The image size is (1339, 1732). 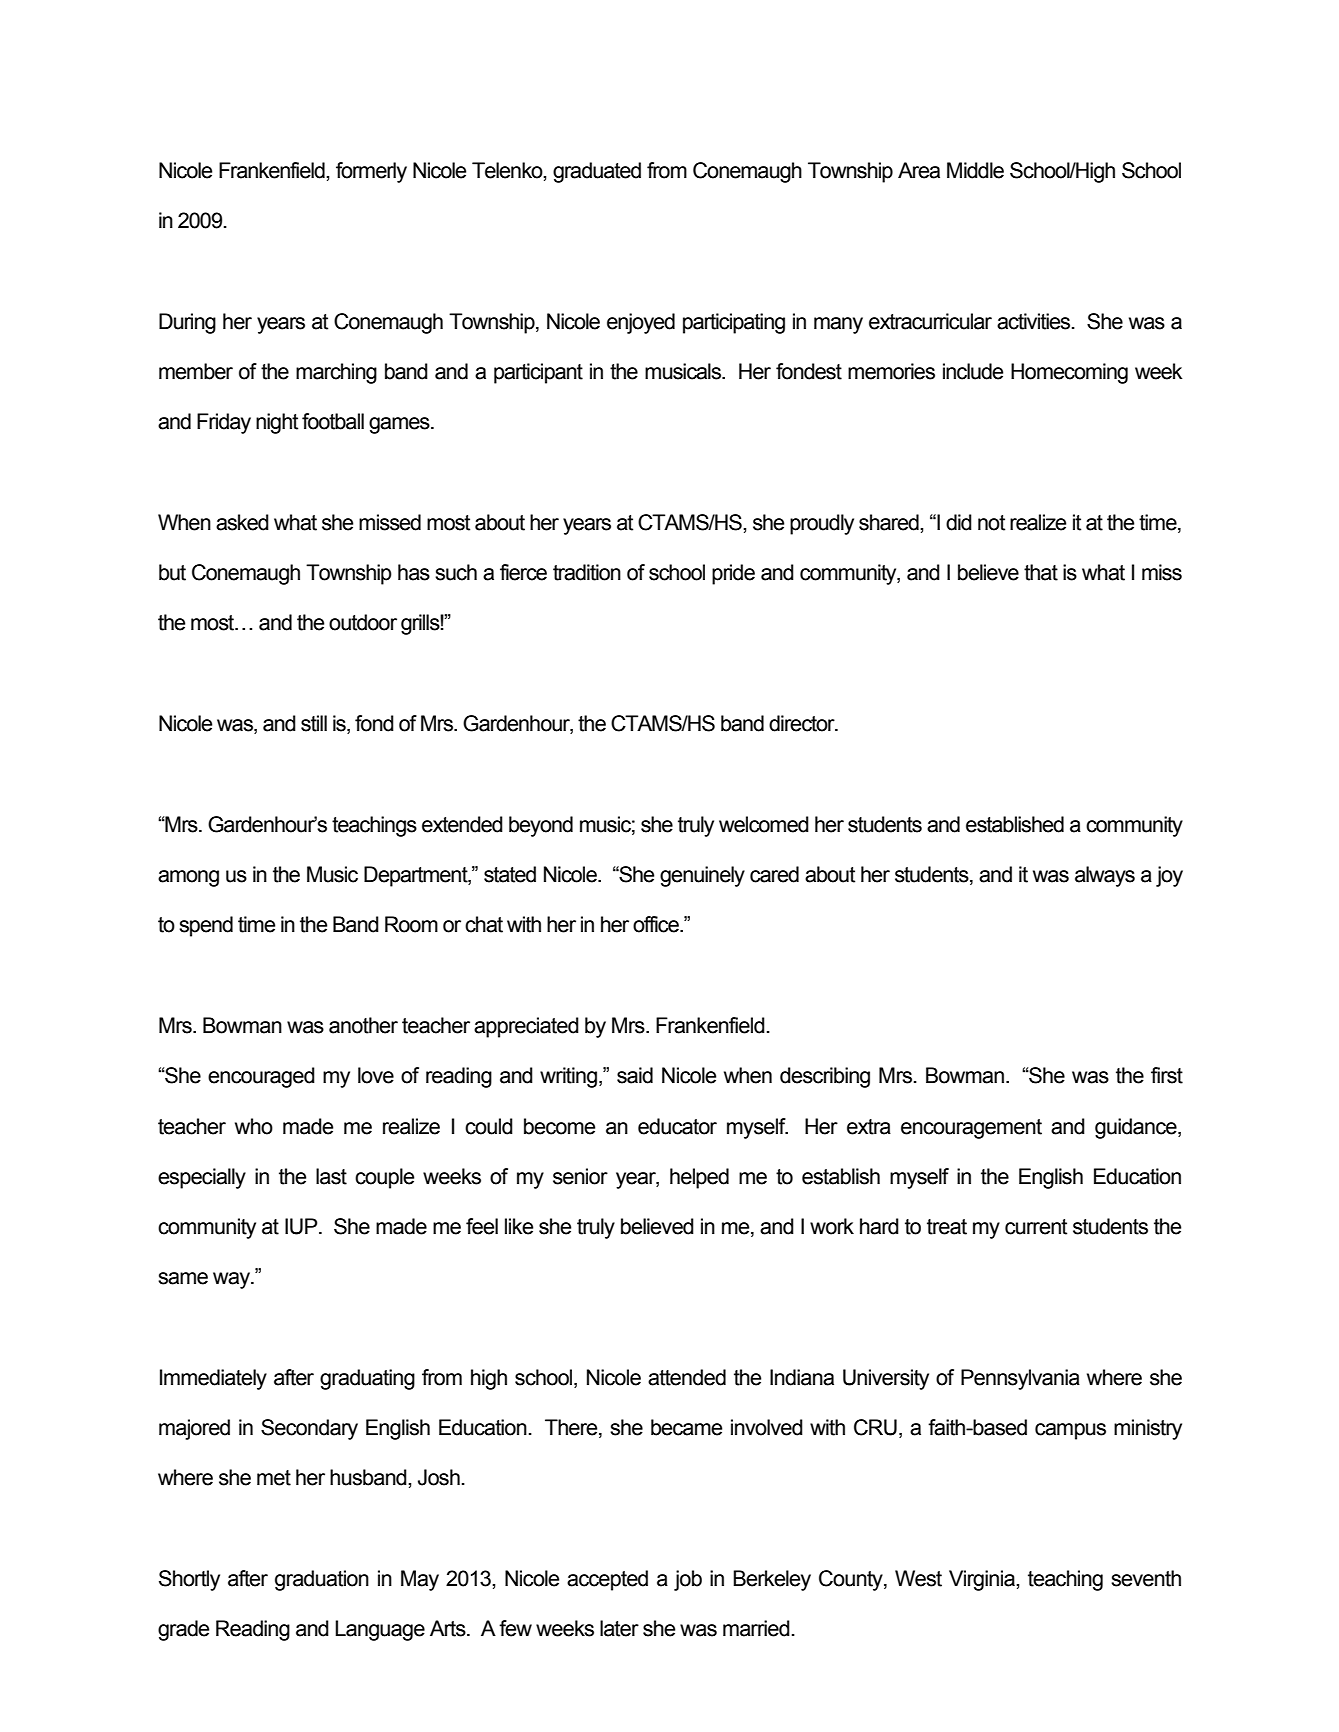 What do you see at coordinates (983, 1580) in the screenshot?
I see `Virginia` at bounding box center [983, 1580].
